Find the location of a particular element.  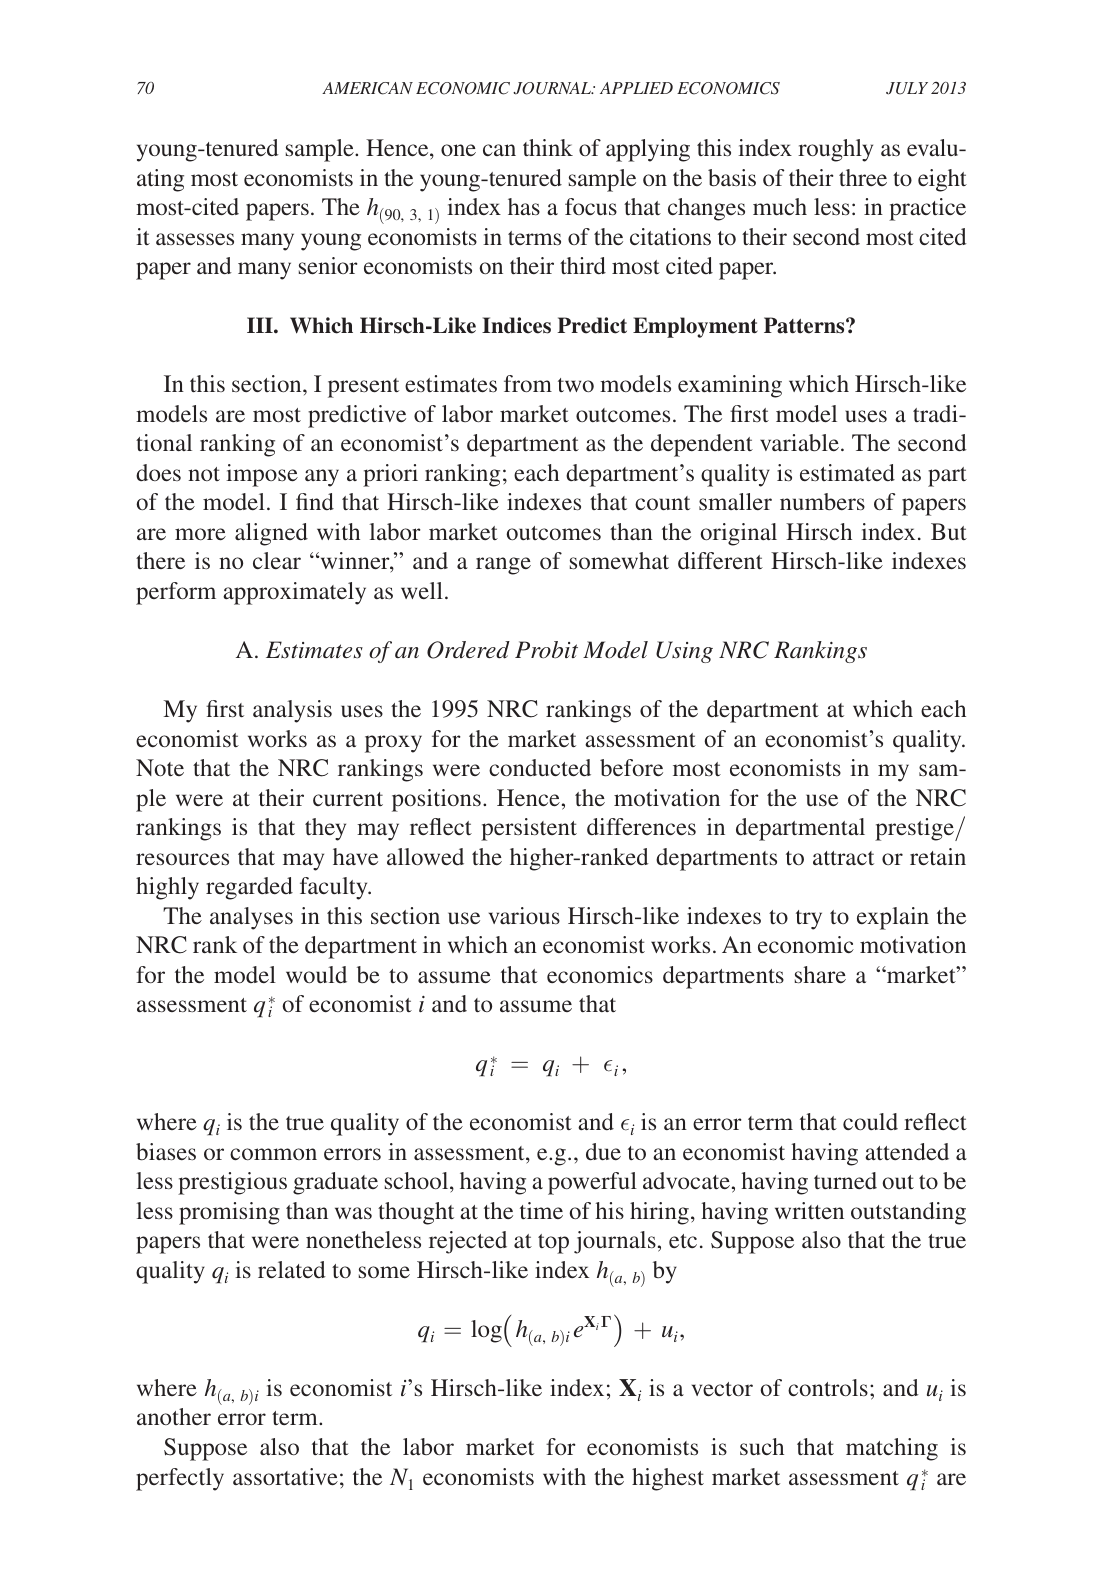

due is located at coordinates (603, 1151).
